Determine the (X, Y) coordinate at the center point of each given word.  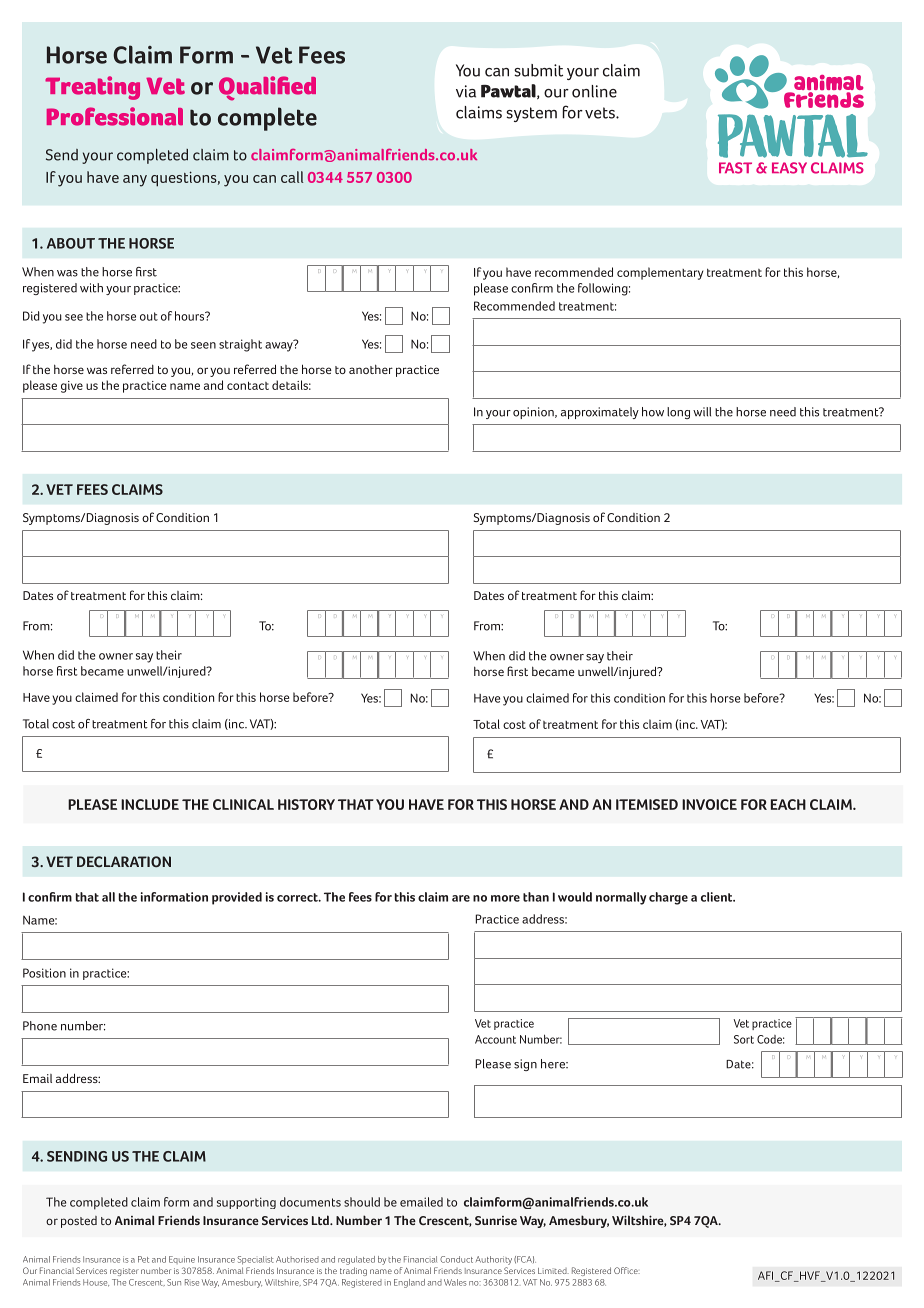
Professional (115, 116)
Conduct (456, 1259)
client (718, 897)
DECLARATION (124, 861)
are (461, 898)
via (466, 91)
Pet (143, 1259)
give (72, 387)
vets (601, 113)
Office (627, 1270)
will (702, 412)
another (371, 369)
